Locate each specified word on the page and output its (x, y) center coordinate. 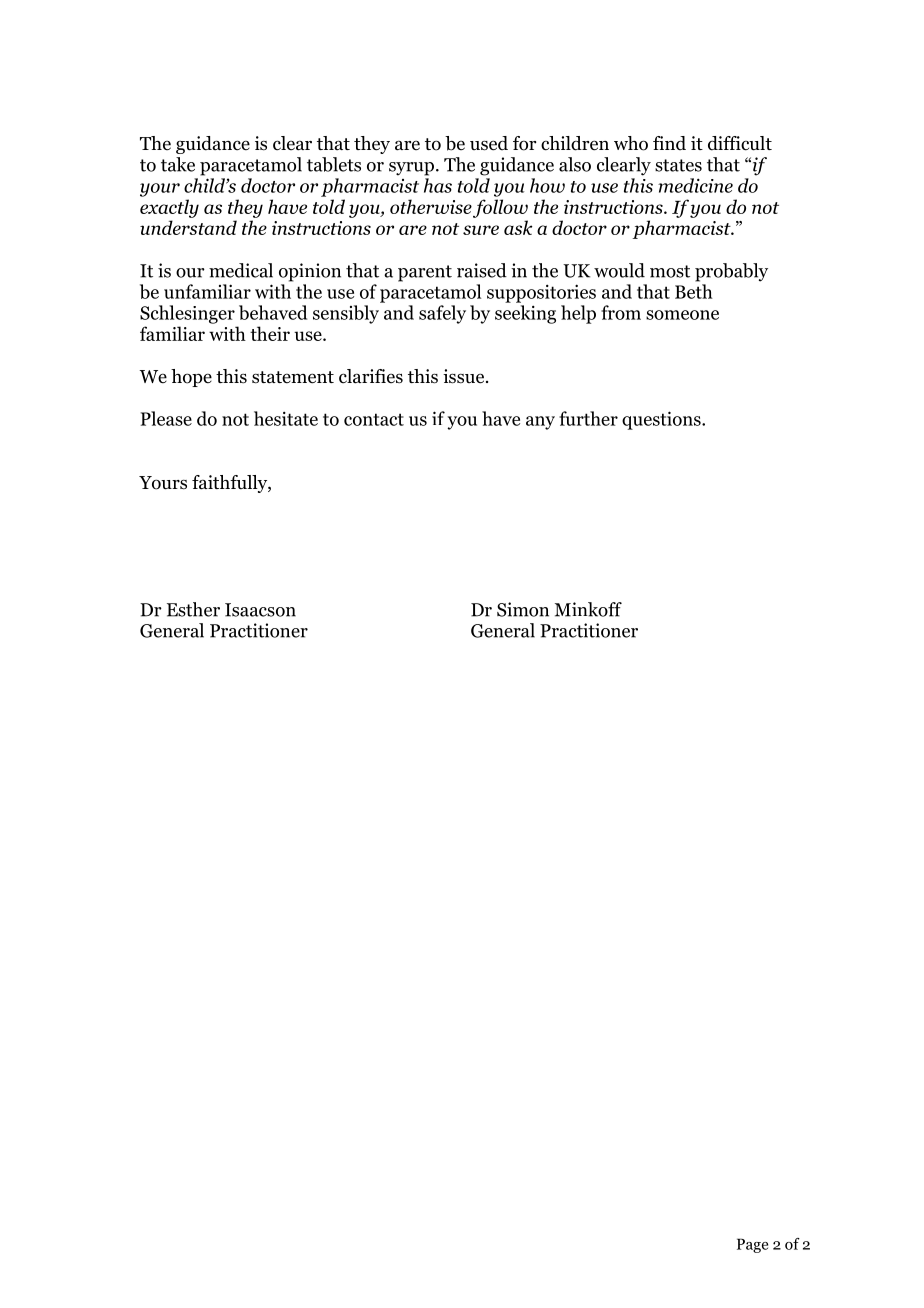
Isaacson (260, 610)
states (678, 165)
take (178, 164)
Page (752, 1245)
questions (662, 420)
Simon (523, 609)
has (438, 185)
